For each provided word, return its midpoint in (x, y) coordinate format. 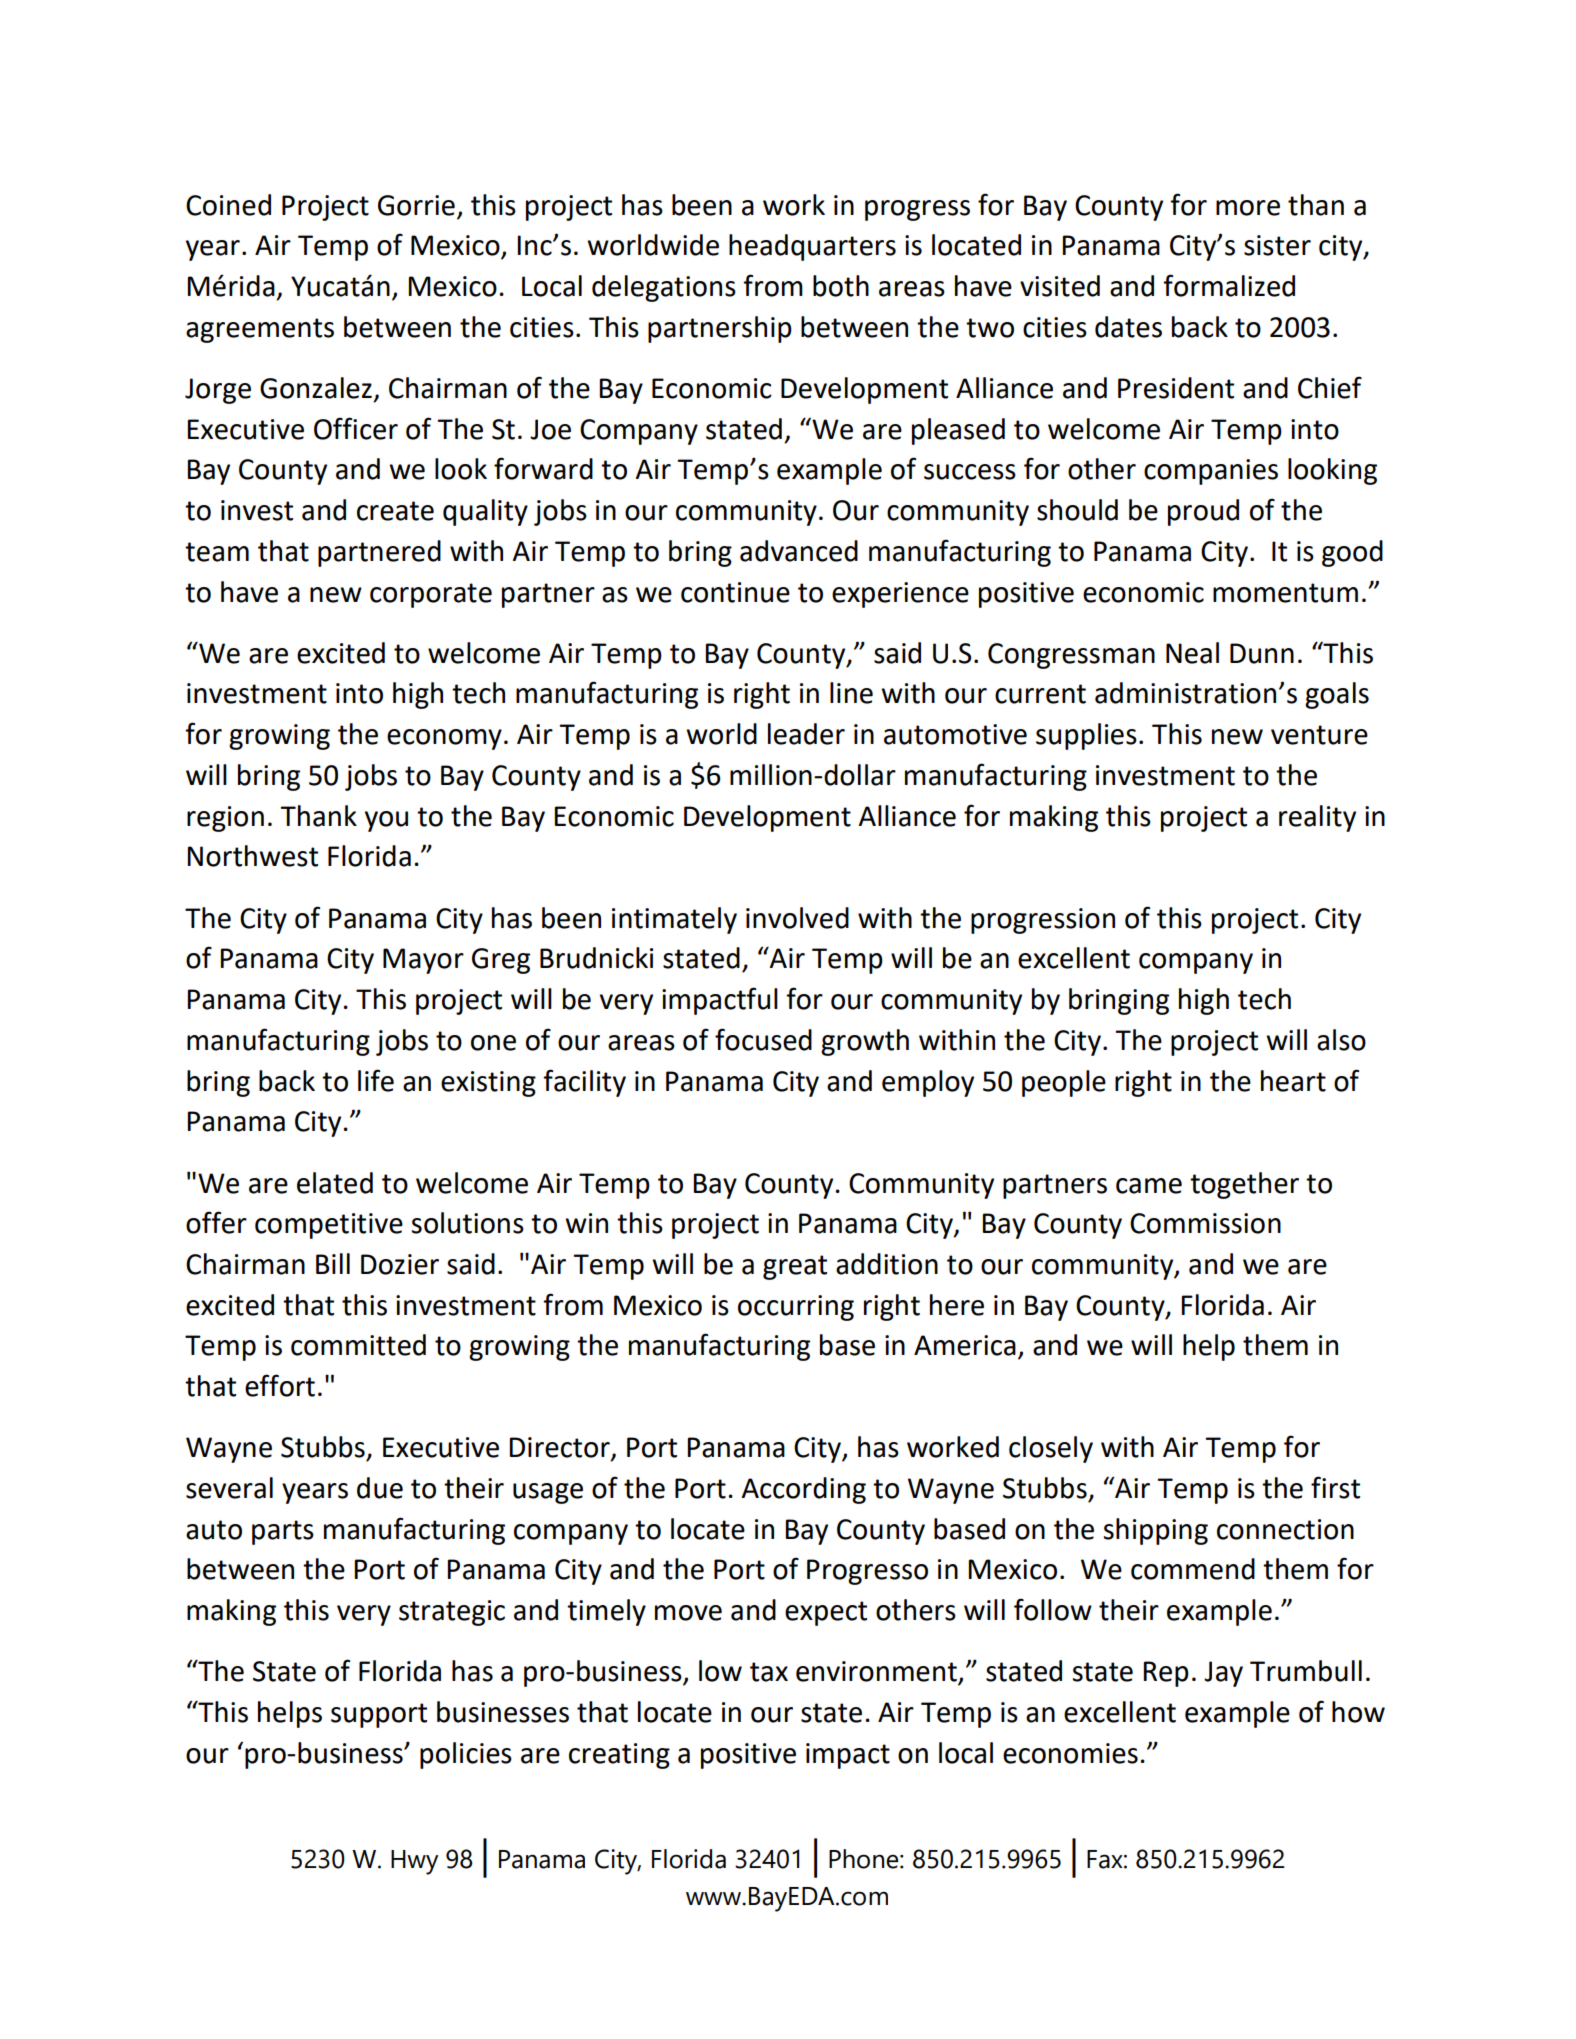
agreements (260, 330)
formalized (1229, 285)
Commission (1205, 1223)
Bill (333, 1263)
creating (619, 1756)
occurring (796, 1308)
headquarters (812, 247)
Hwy (414, 1862)
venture (1319, 735)
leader (806, 734)
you (386, 821)
